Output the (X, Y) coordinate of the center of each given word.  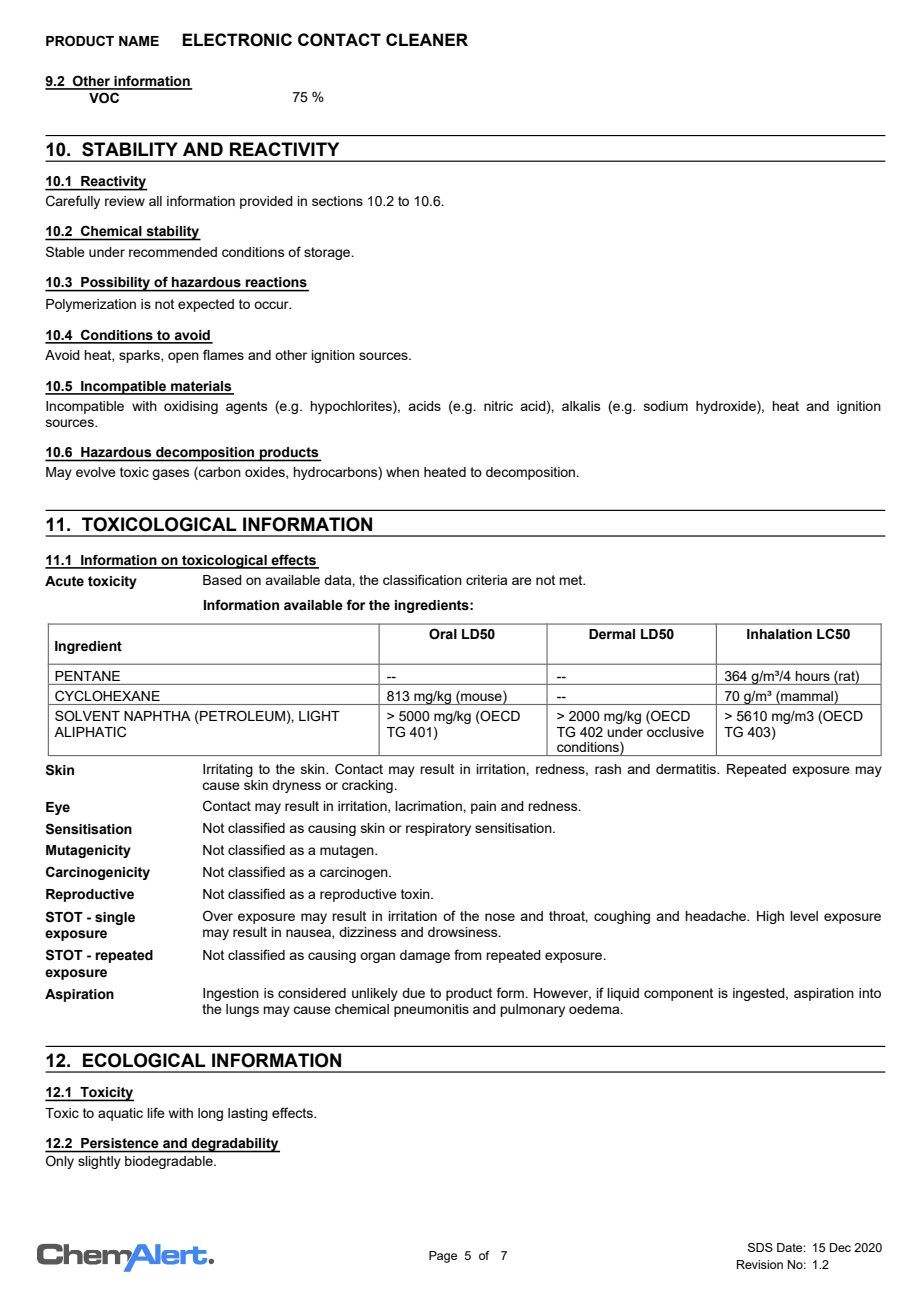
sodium (666, 406)
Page (443, 1257)
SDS (760, 1247)
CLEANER (427, 39)
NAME (139, 41)
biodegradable (170, 1162)
